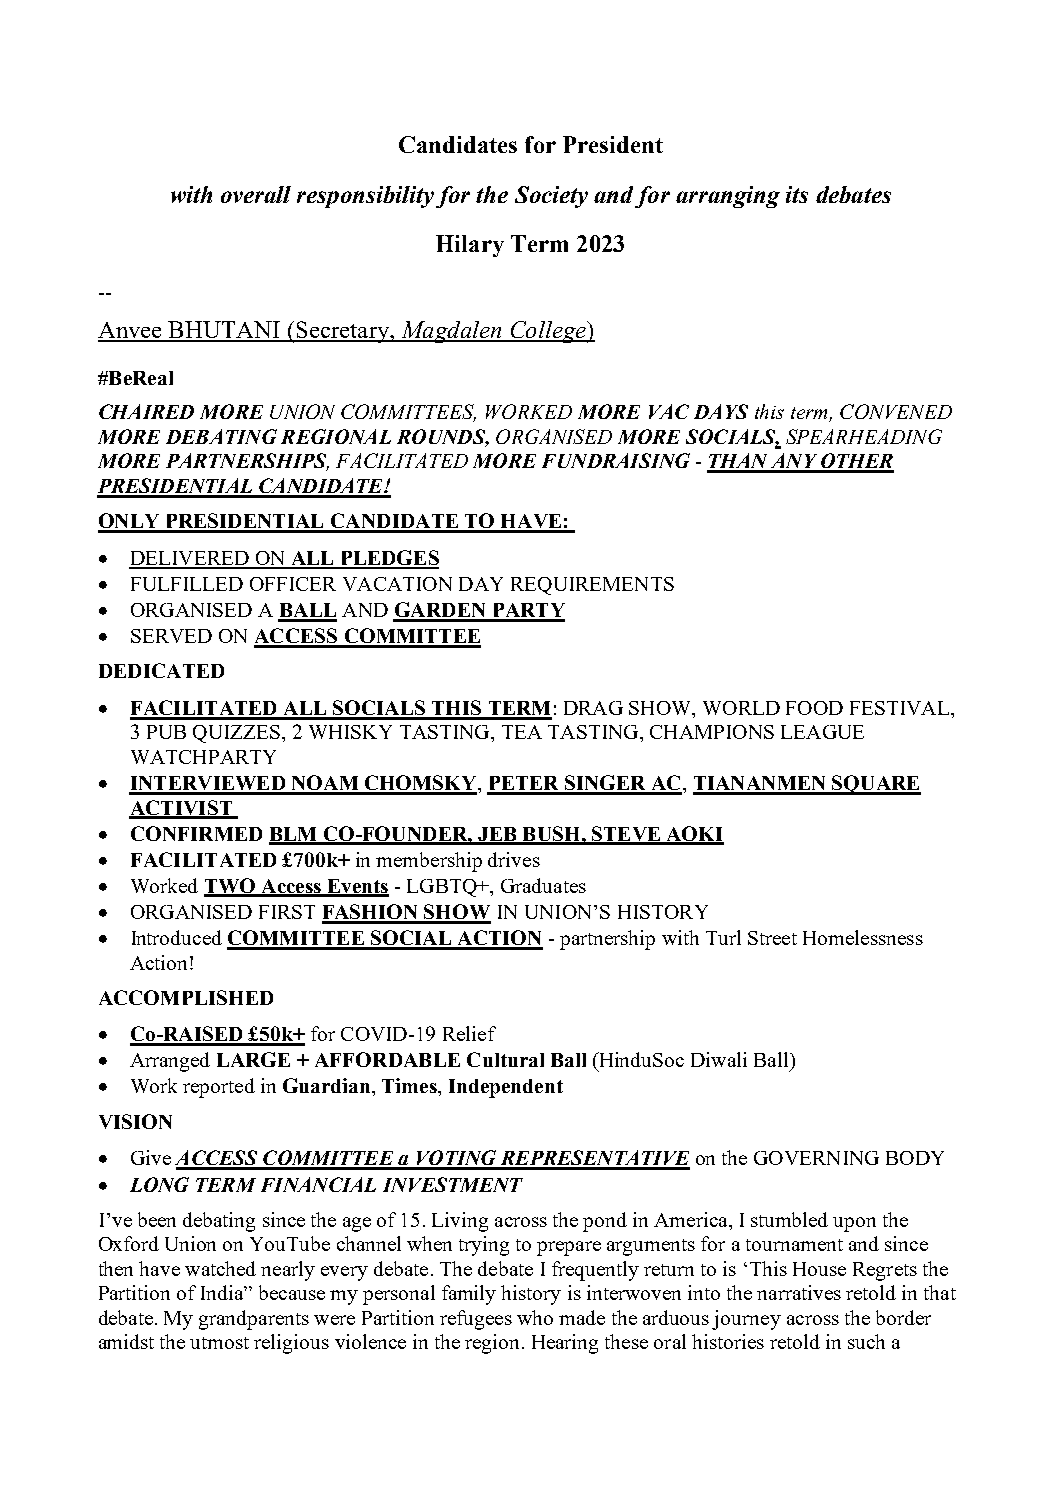 This screenshot has width=1058, height=1496. Describe the element at coordinates (535, 1317) in the screenshot. I see `who` at that location.
